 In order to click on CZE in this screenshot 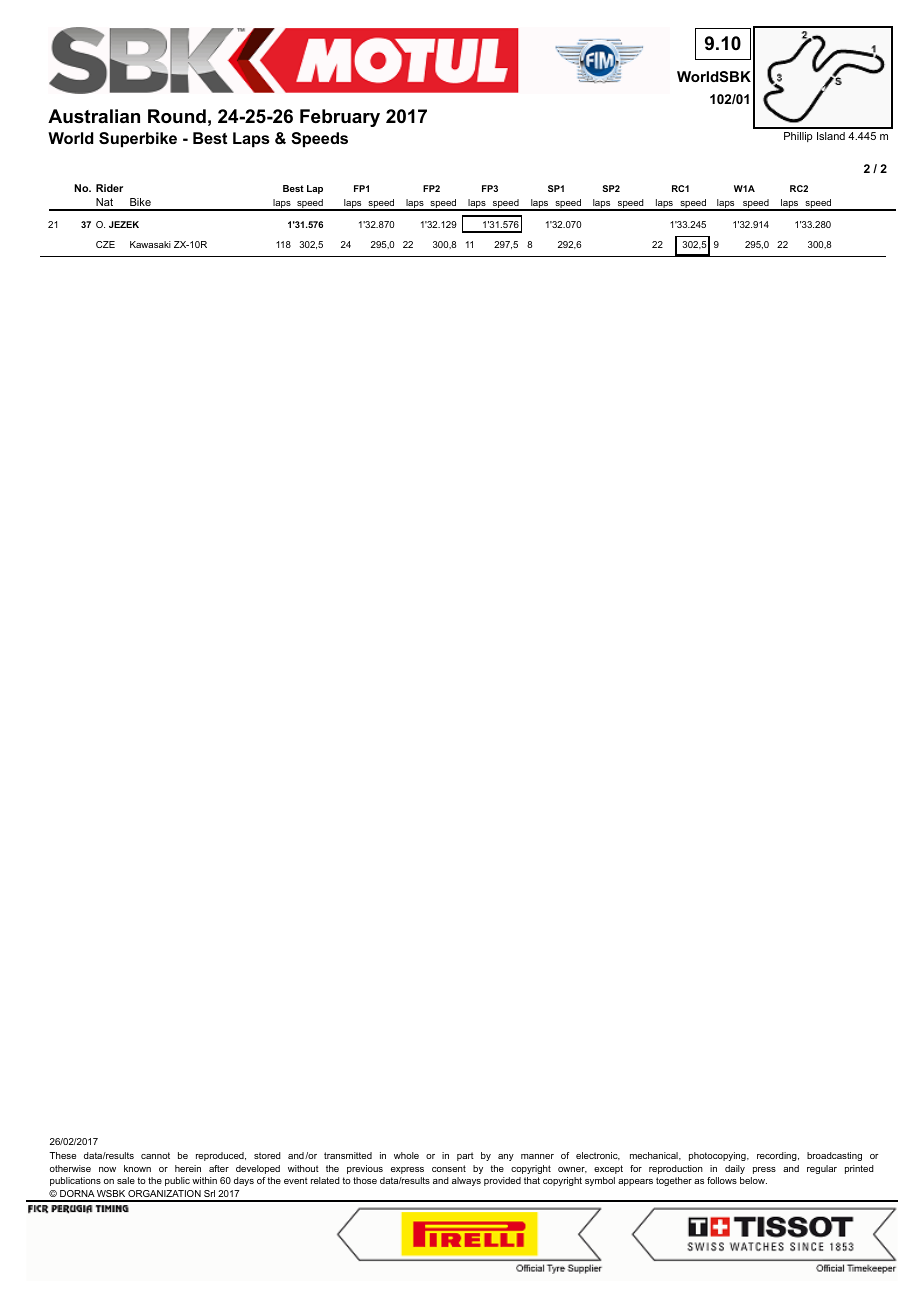, I will do `click(105, 244)`.
